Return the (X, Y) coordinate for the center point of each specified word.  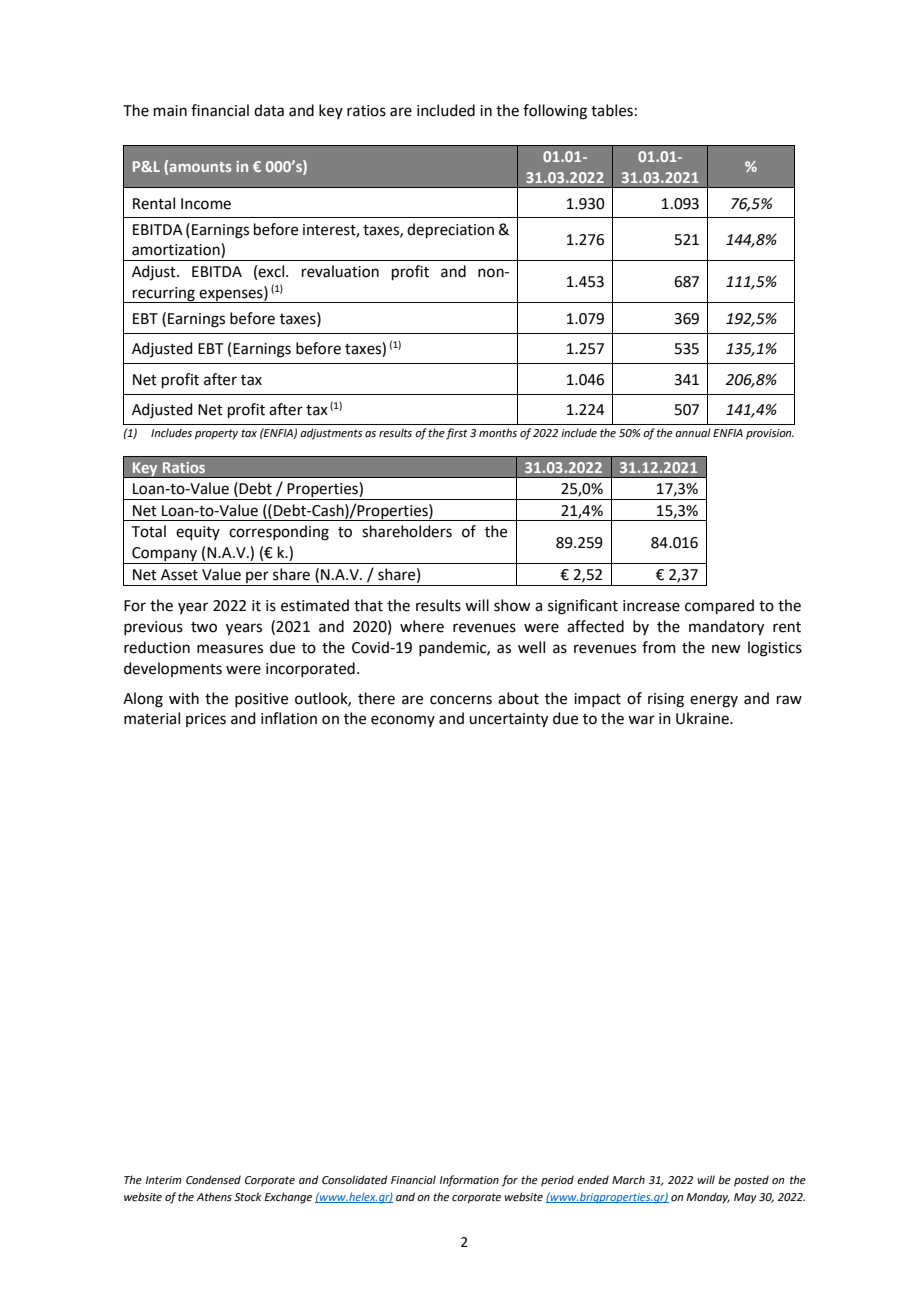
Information (469, 1181)
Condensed (213, 1179)
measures (230, 649)
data (269, 110)
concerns (461, 700)
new (726, 649)
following (555, 112)
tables (612, 110)
